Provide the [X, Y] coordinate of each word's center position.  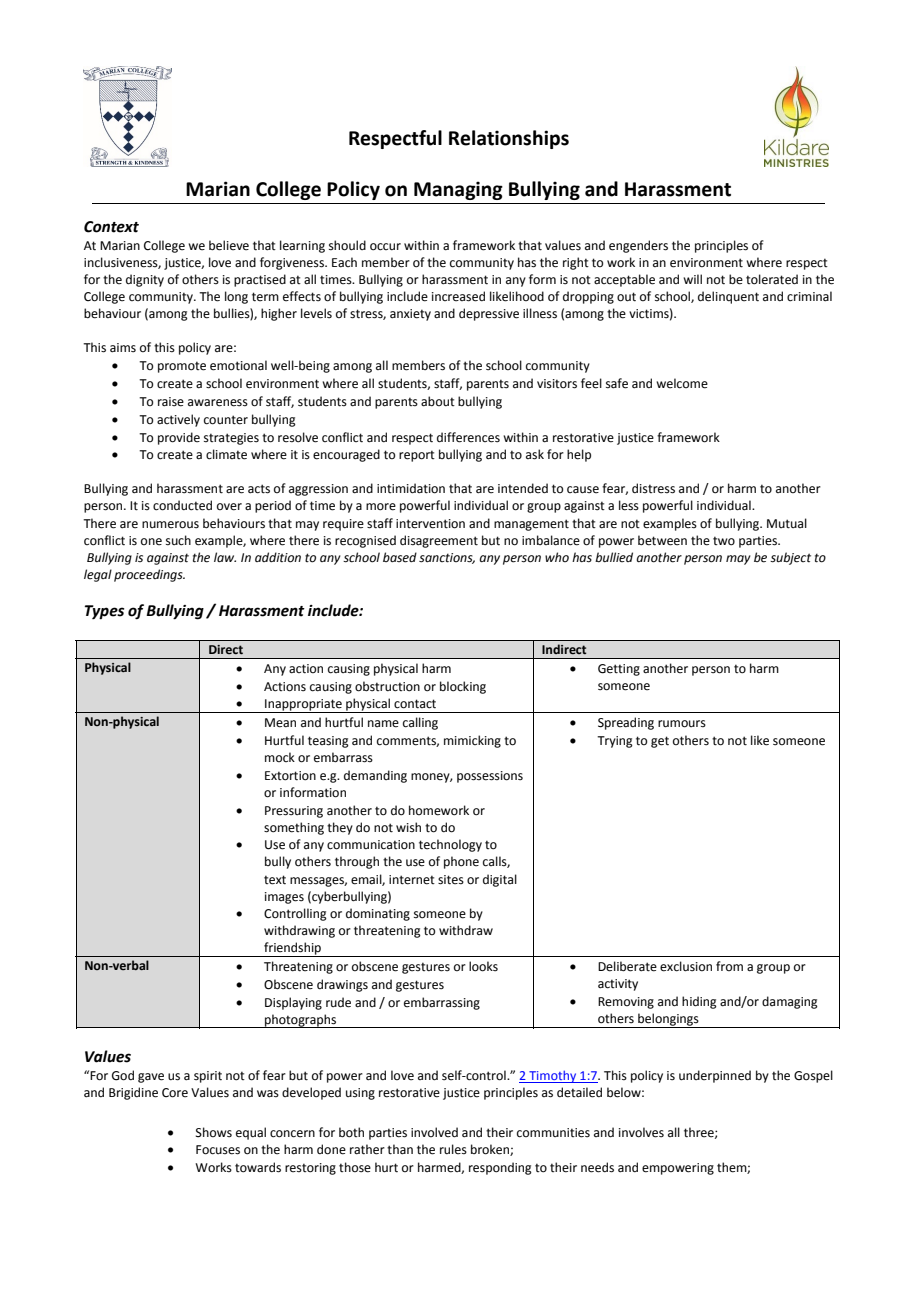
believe [229, 245]
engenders [638, 246]
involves [641, 1132]
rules [453, 1149]
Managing [458, 190]
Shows [214, 1132]
